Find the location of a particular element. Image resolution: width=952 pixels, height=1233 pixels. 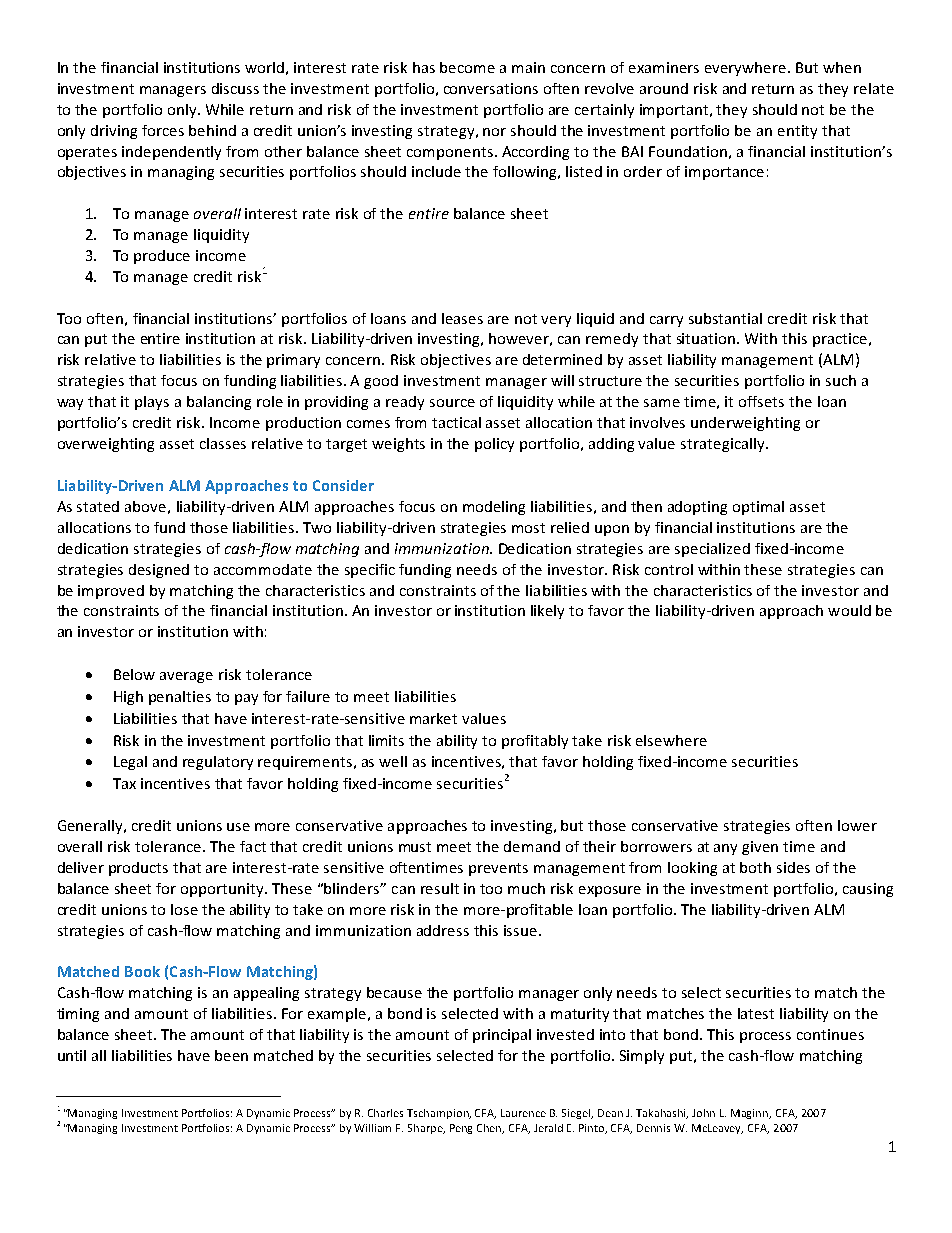

given is located at coordinates (760, 848).
